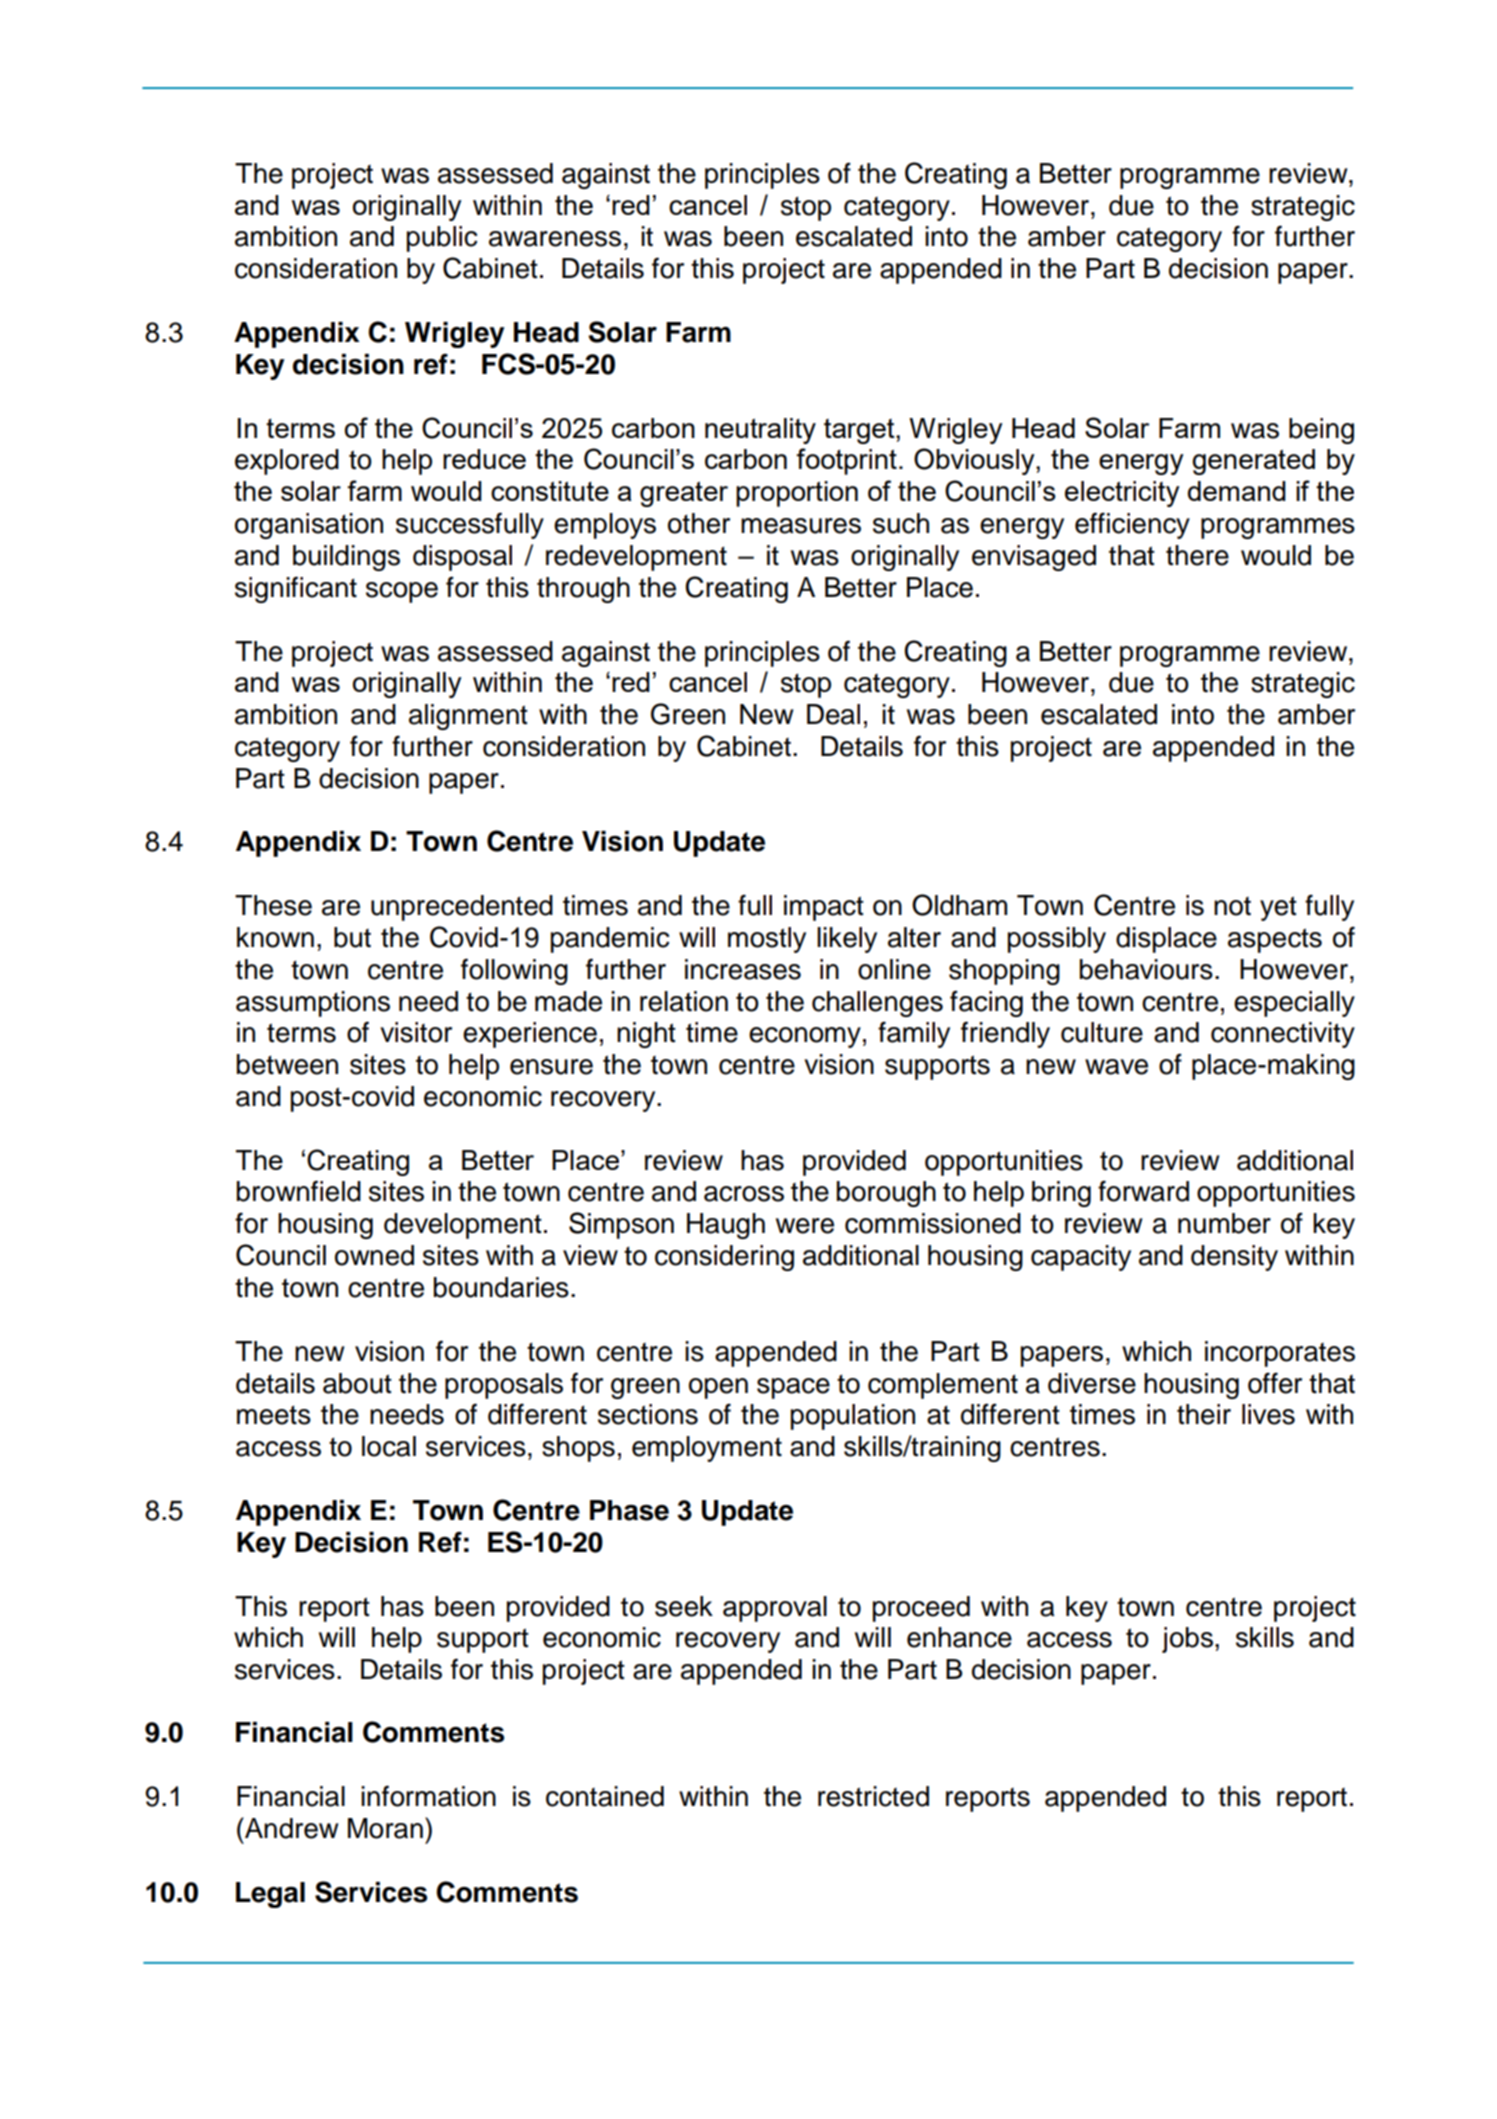  I want to click on neutrality, so click(760, 431).
